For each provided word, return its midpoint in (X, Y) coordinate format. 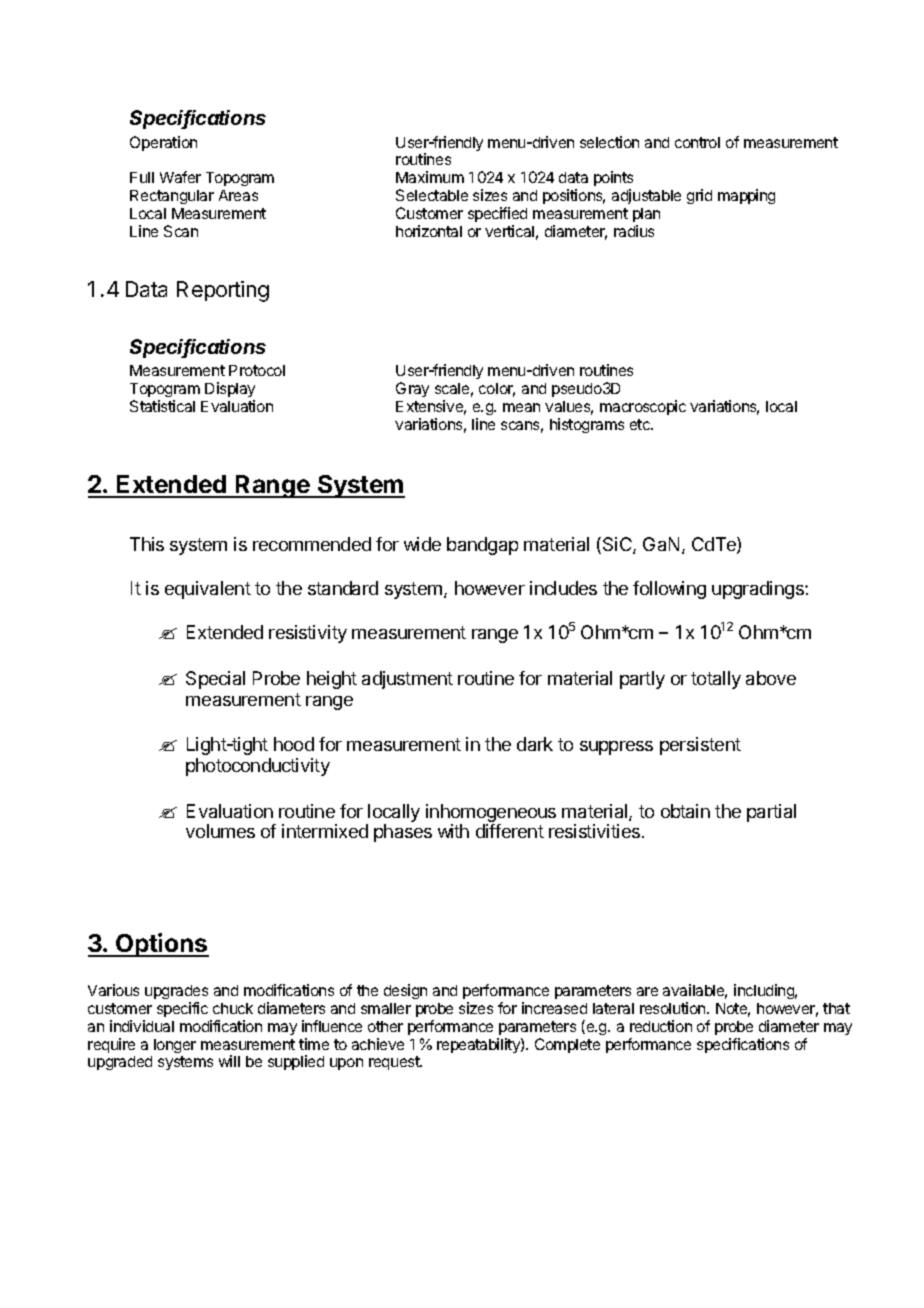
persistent (700, 746)
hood (294, 744)
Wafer (180, 177)
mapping (746, 196)
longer (175, 1046)
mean (521, 407)
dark (535, 744)
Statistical (162, 406)
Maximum (430, 177)
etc (641, 424)
